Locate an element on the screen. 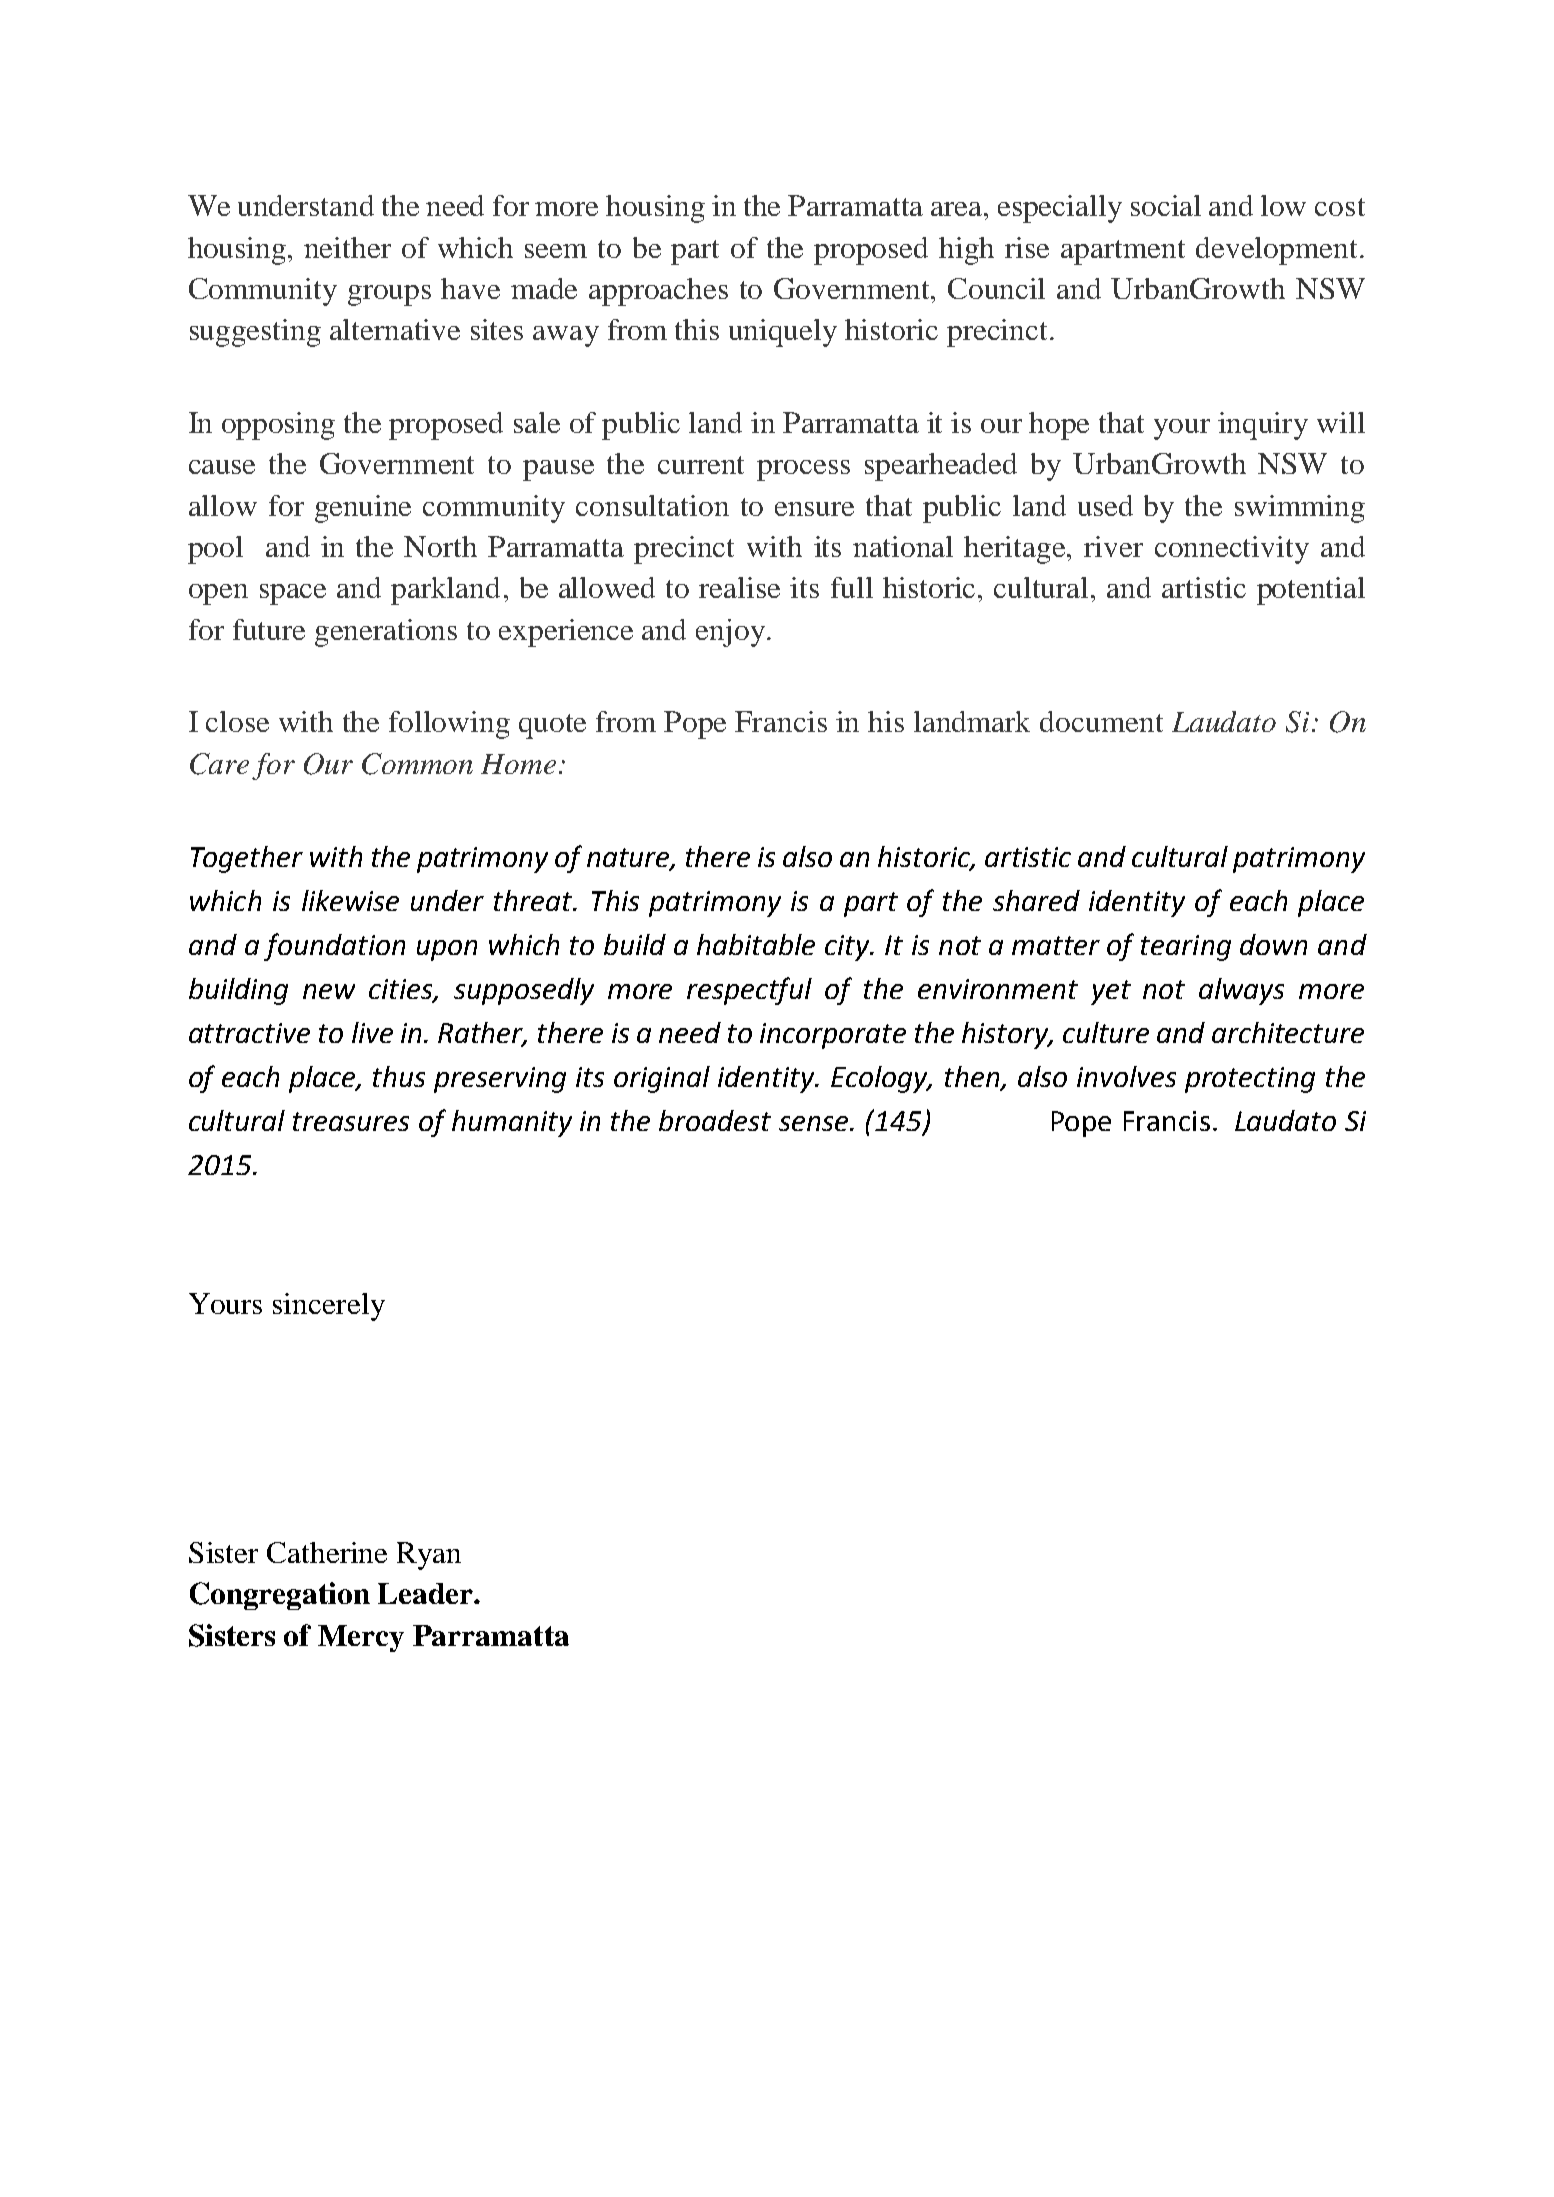 The height and width of the screenshot is (2197, 1554). protecting is located at coordinates (1250, 1080).
